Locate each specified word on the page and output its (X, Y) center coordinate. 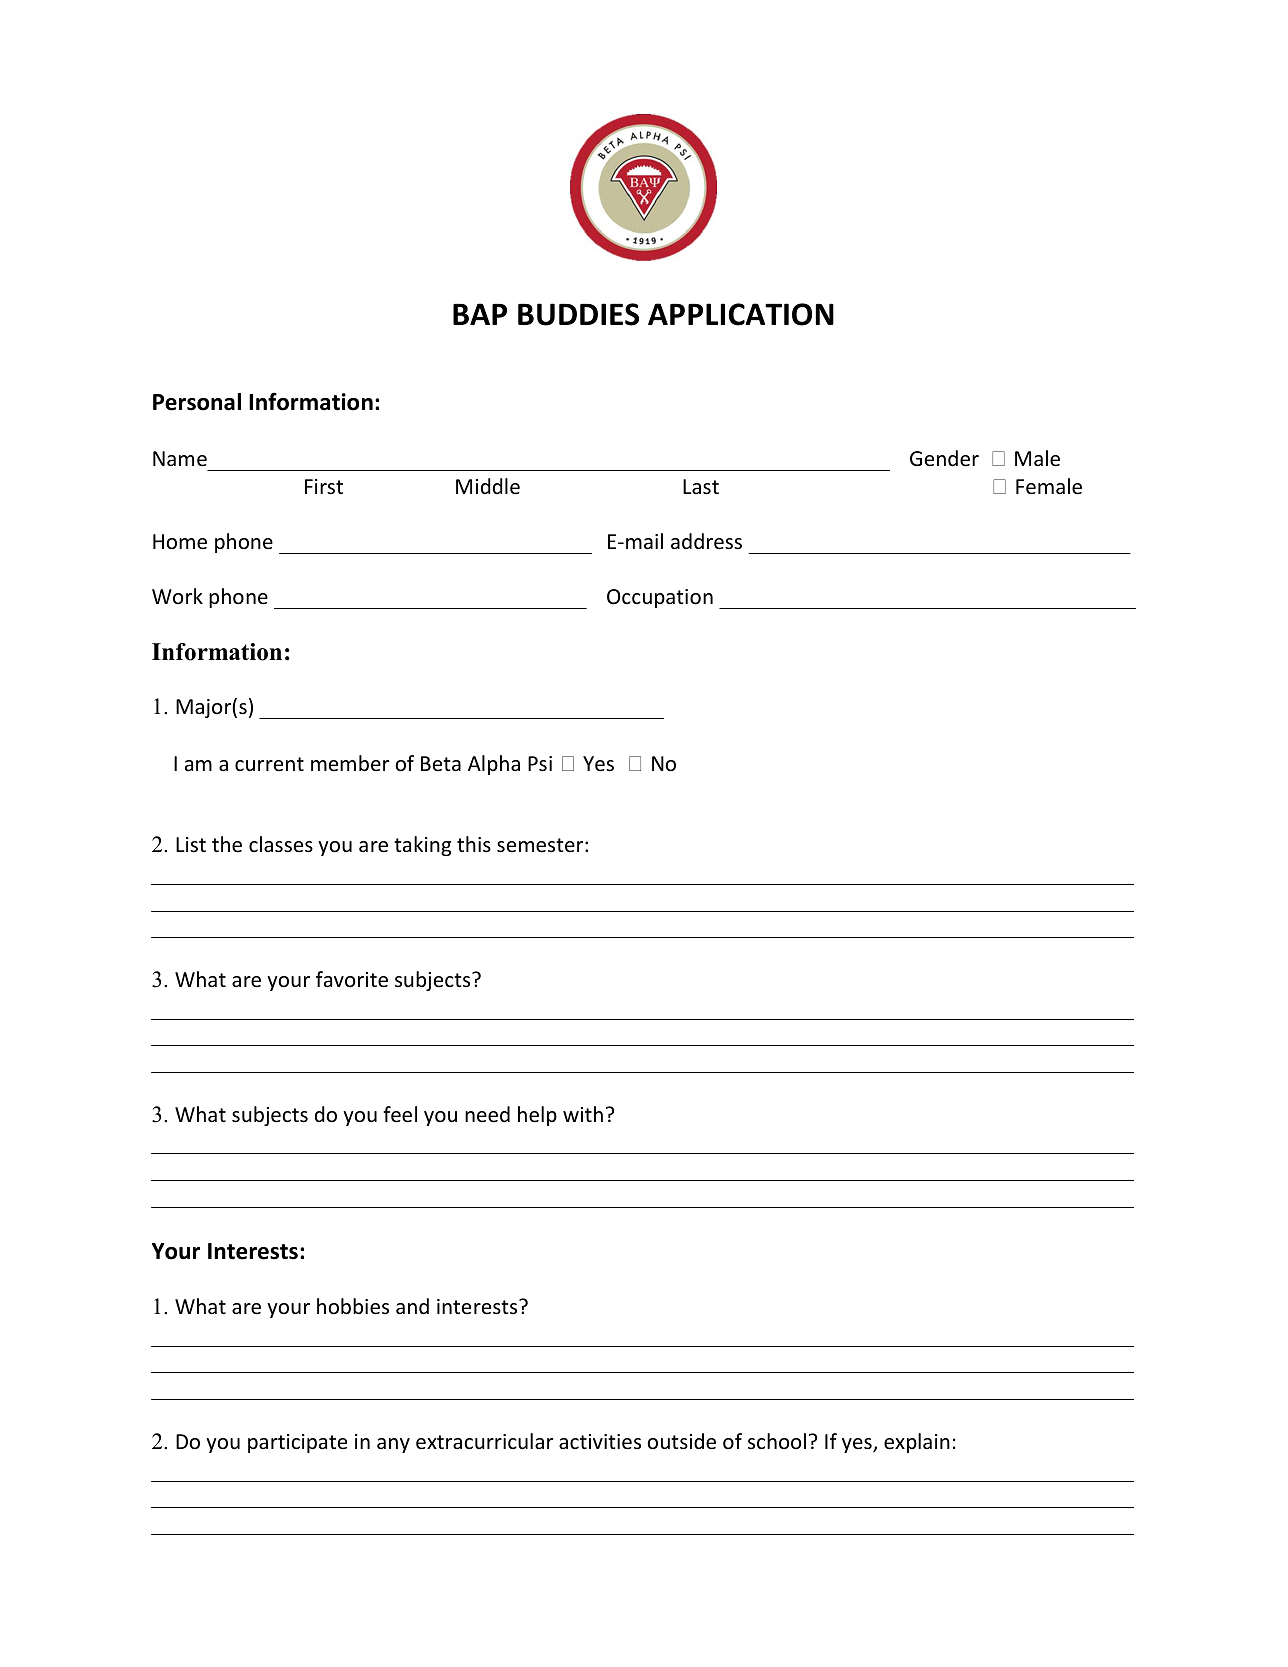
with (583, 1114)
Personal (197, 402)
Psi (540, 764)
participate (297, 1443)
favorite (352, 979)
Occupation (660, 598)
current (269, 764)
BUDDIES (578, 314)
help (537, 1116)
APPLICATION (741, 314)
